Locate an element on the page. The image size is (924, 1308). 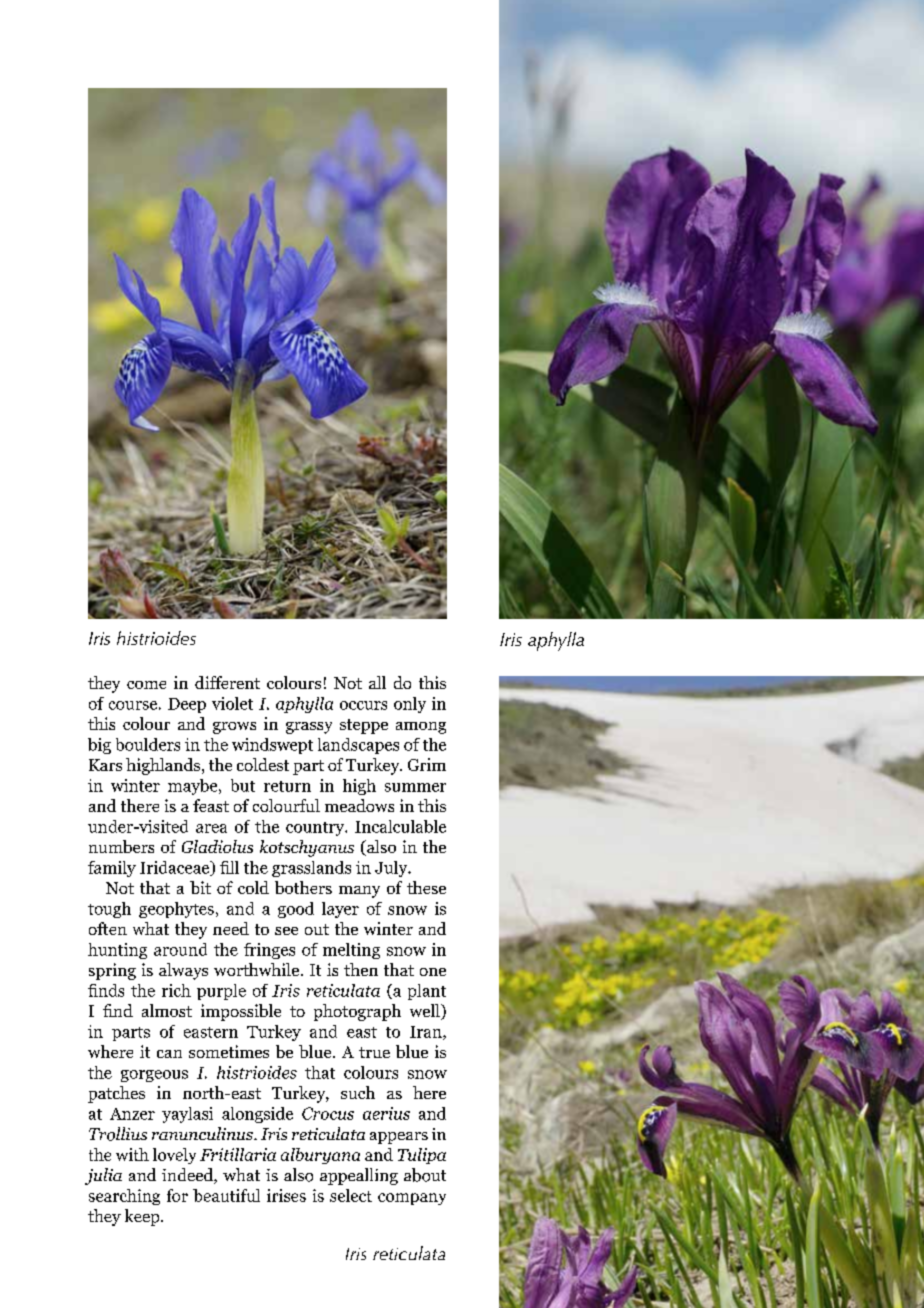
impossible is located at coordinates (241, 1012).
